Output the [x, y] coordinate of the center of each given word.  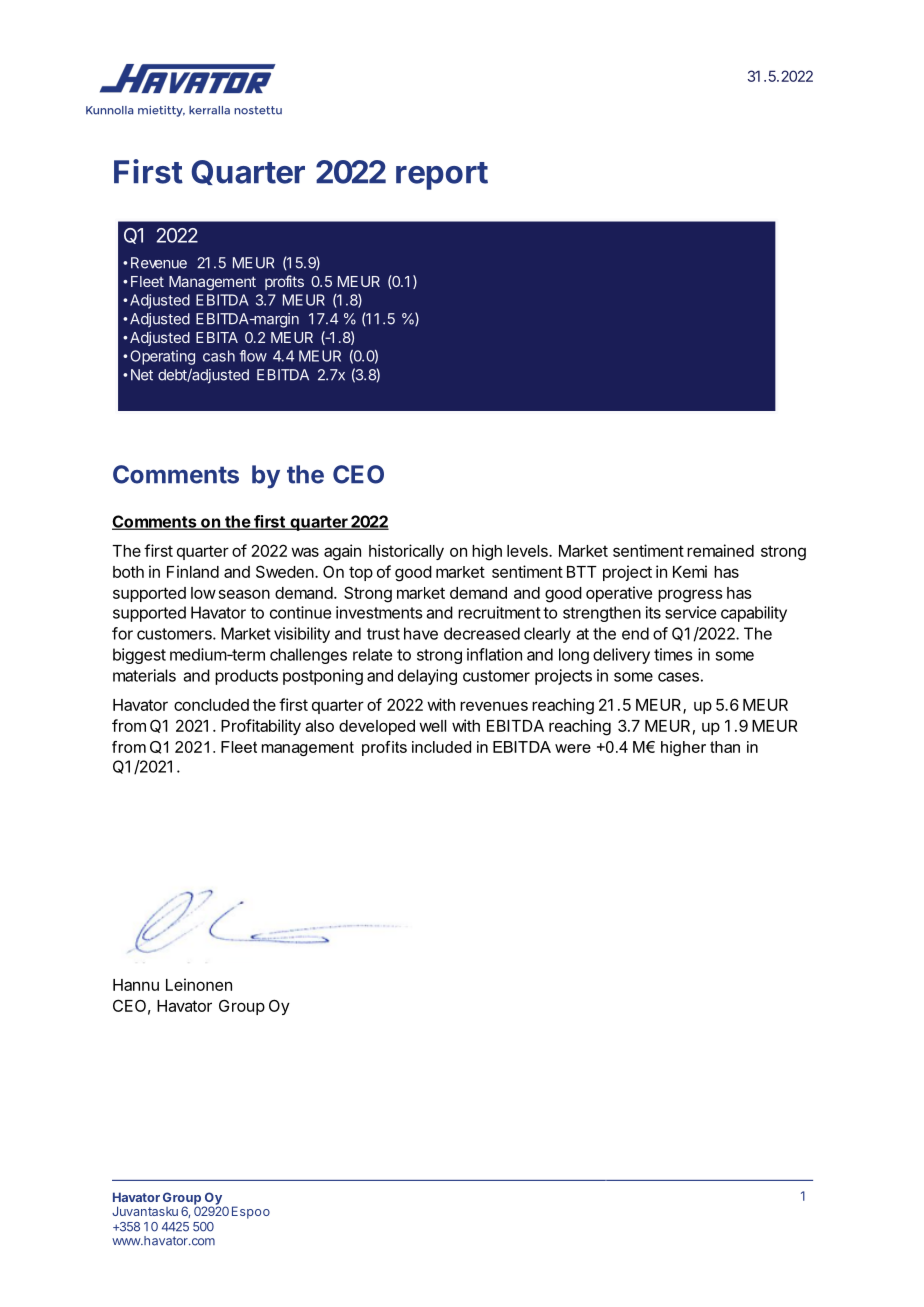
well [432, 726]
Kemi [690, 571]
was [305, 552]
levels [528, 551]
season [244, 594]
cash [219, 356]
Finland [193, 571]
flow [253, 356]
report [442, 176]
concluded [211, 705]
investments [379, 612]
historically [406, 552]
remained [720, 550]
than [725, 747]
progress [690, 596]
